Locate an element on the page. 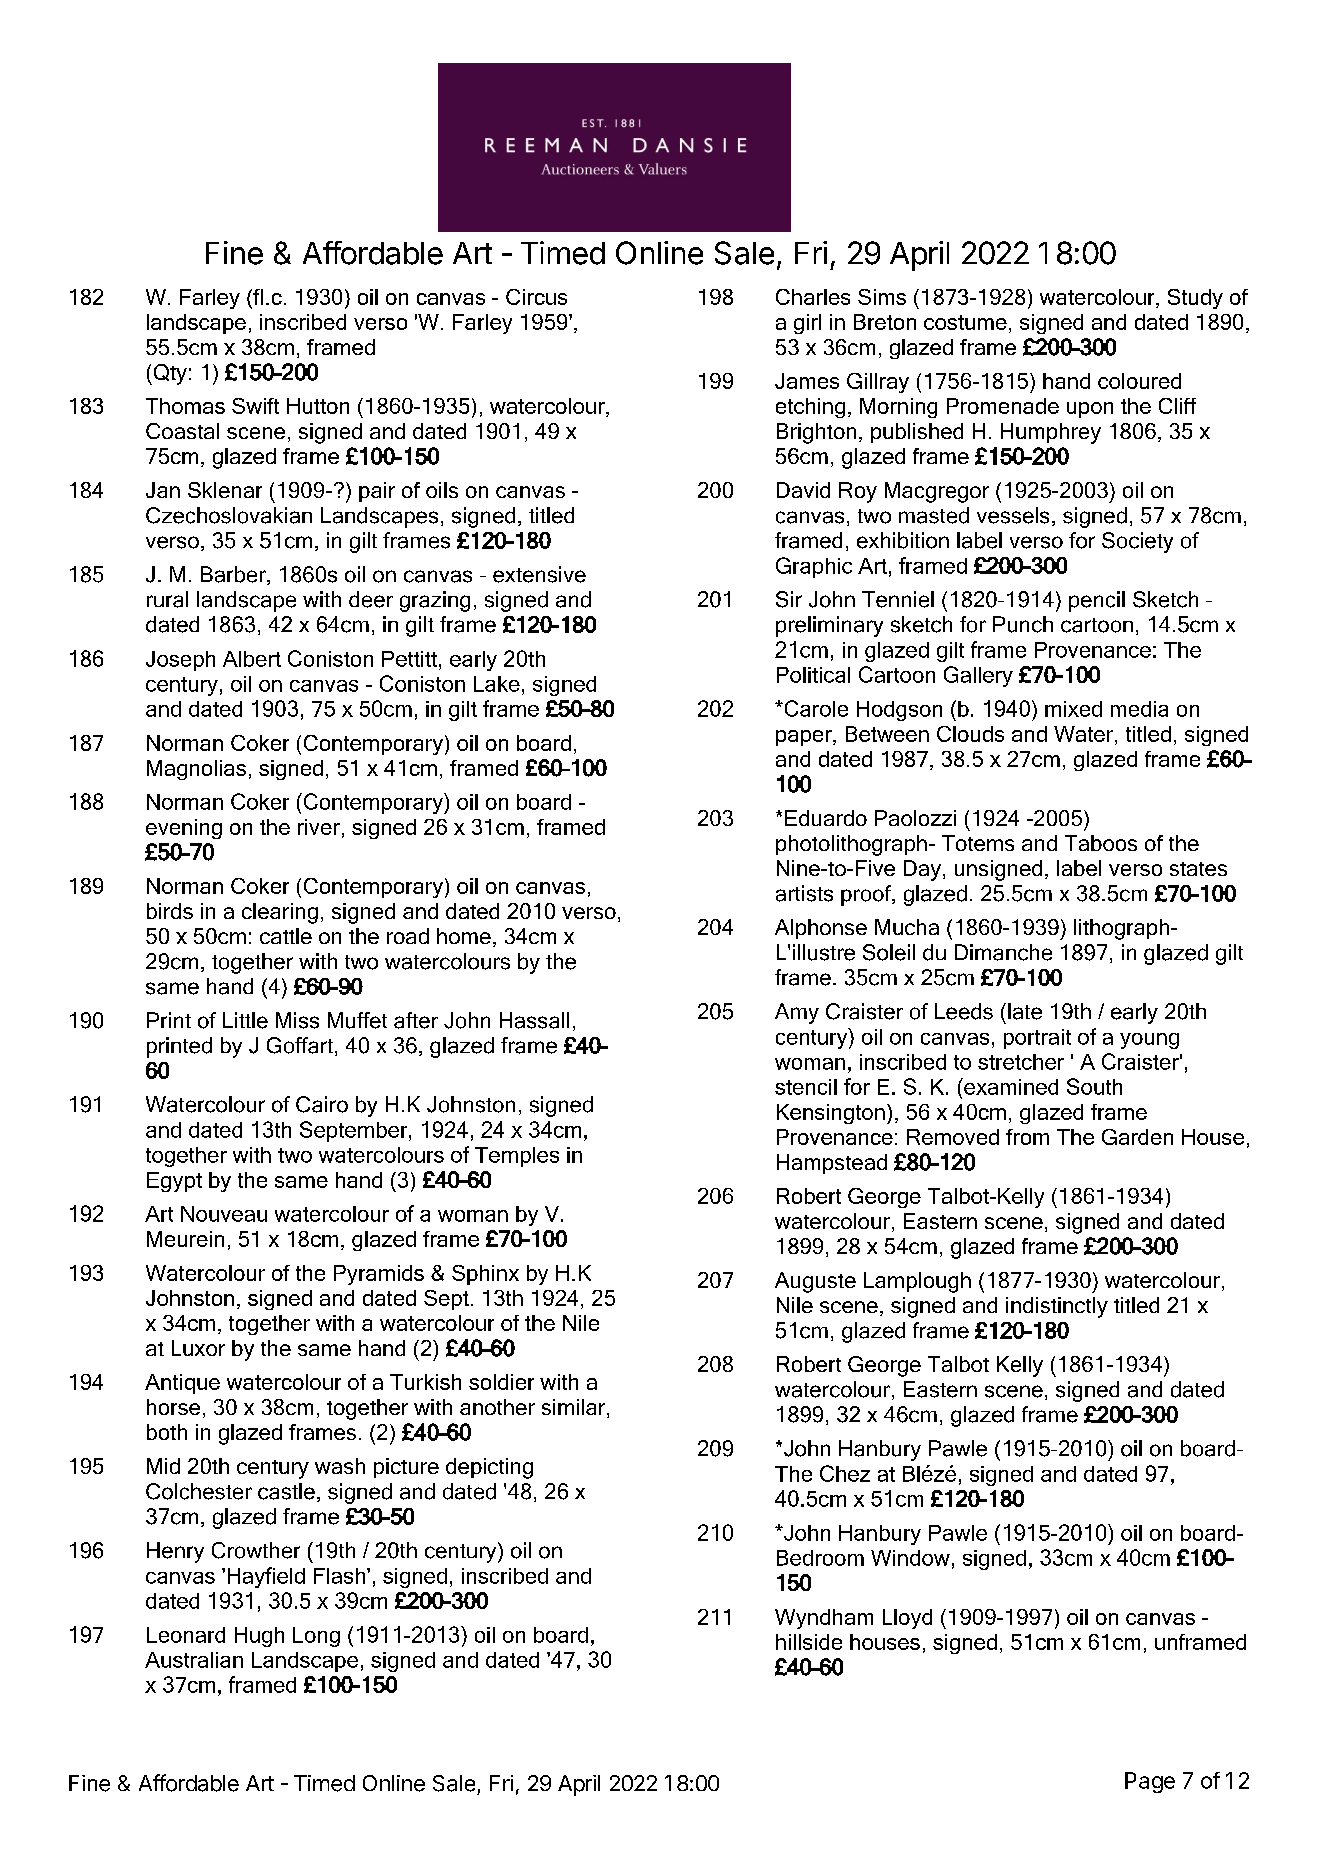 This document has width=1322, height=1869. mixed is located at coordinates (1073, 709).
